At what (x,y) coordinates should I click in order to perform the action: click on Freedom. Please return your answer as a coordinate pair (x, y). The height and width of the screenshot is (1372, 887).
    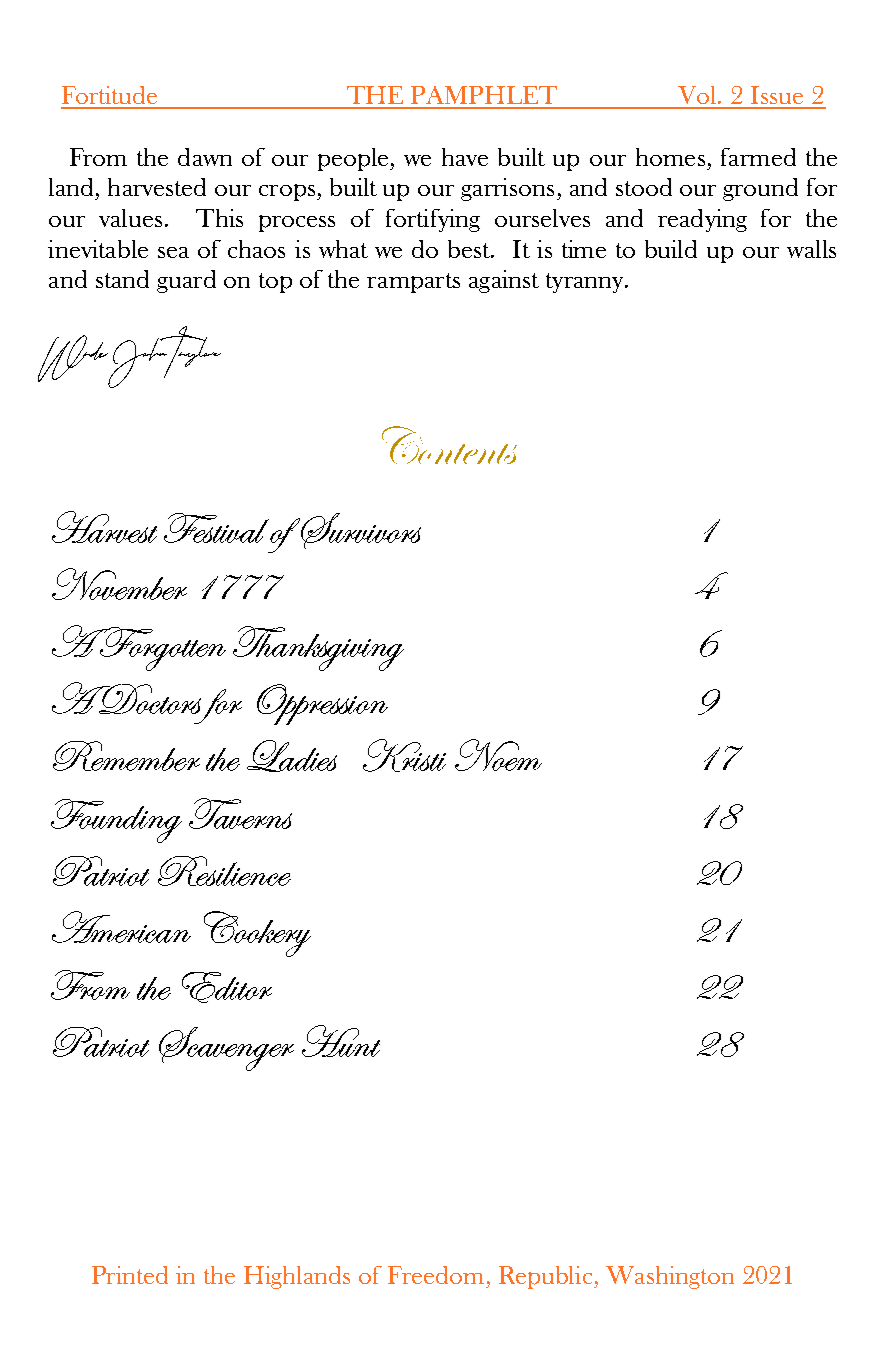
    Looking at the image, I should click on (436, 1275).
